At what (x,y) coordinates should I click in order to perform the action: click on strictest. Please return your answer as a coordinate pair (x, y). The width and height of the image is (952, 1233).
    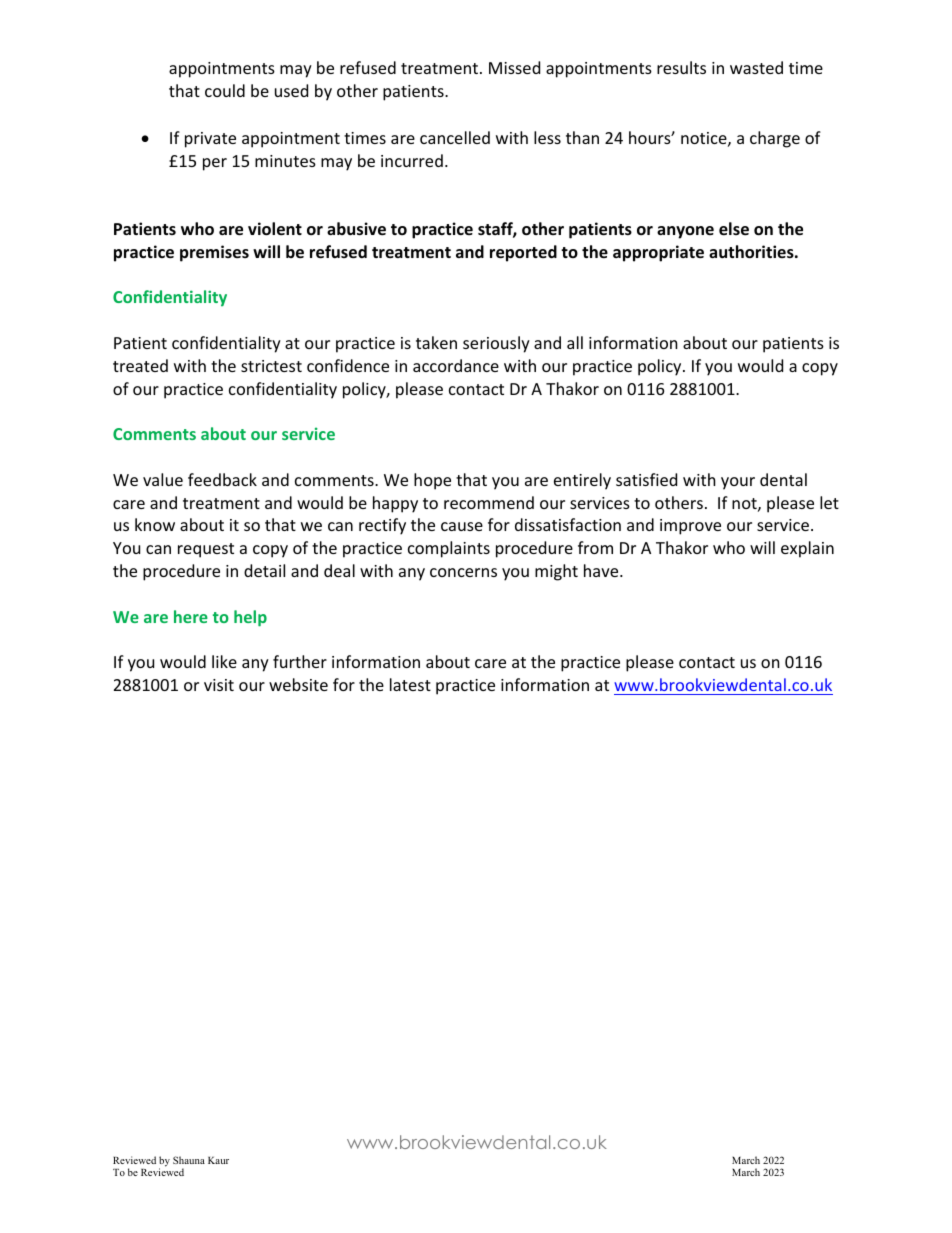
    Looking at the image, I should click on (271, 366).
